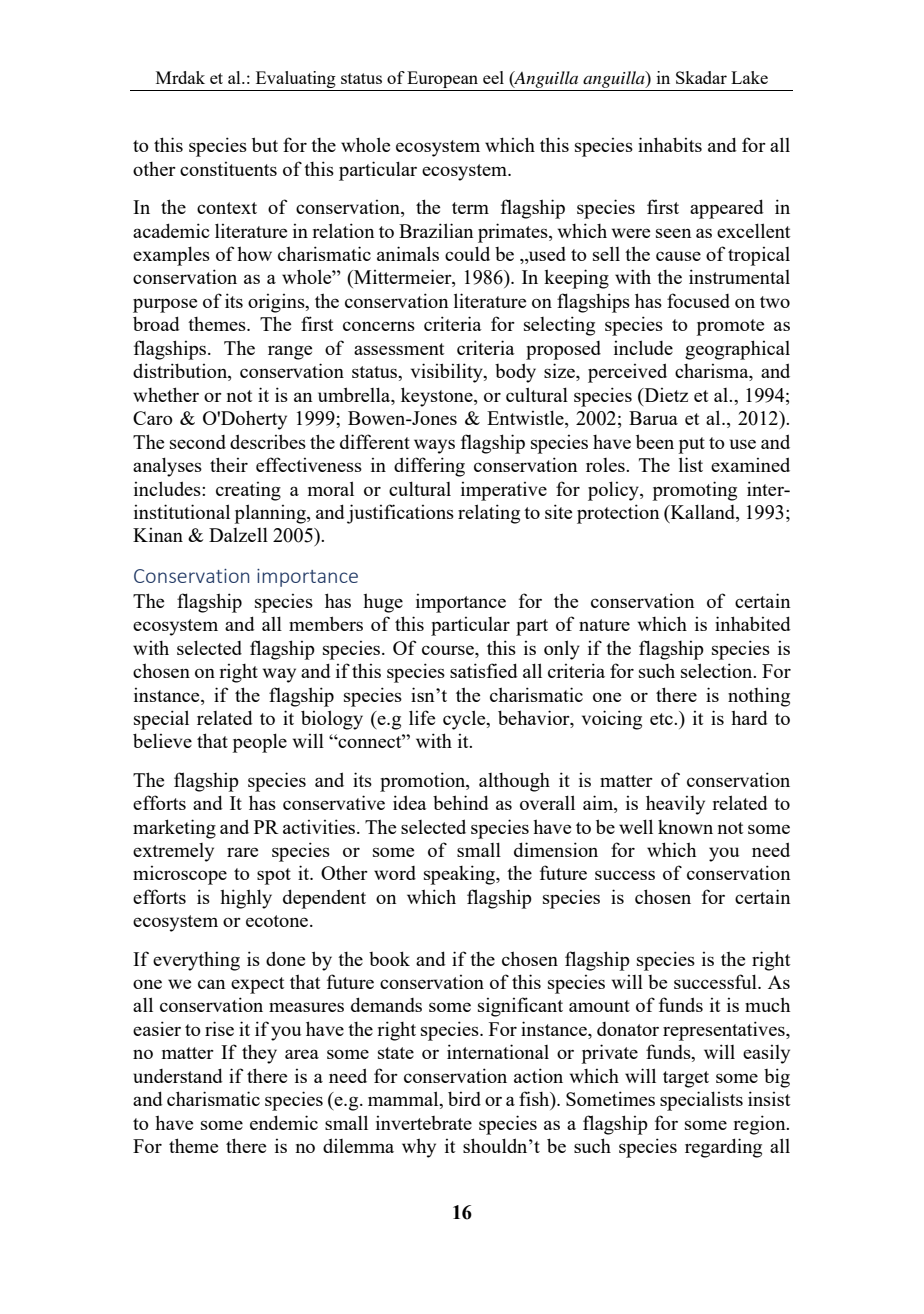 Image resolution: width=924 pixels, height=1314 pixels. I want to click on course, so click(449, 650).
